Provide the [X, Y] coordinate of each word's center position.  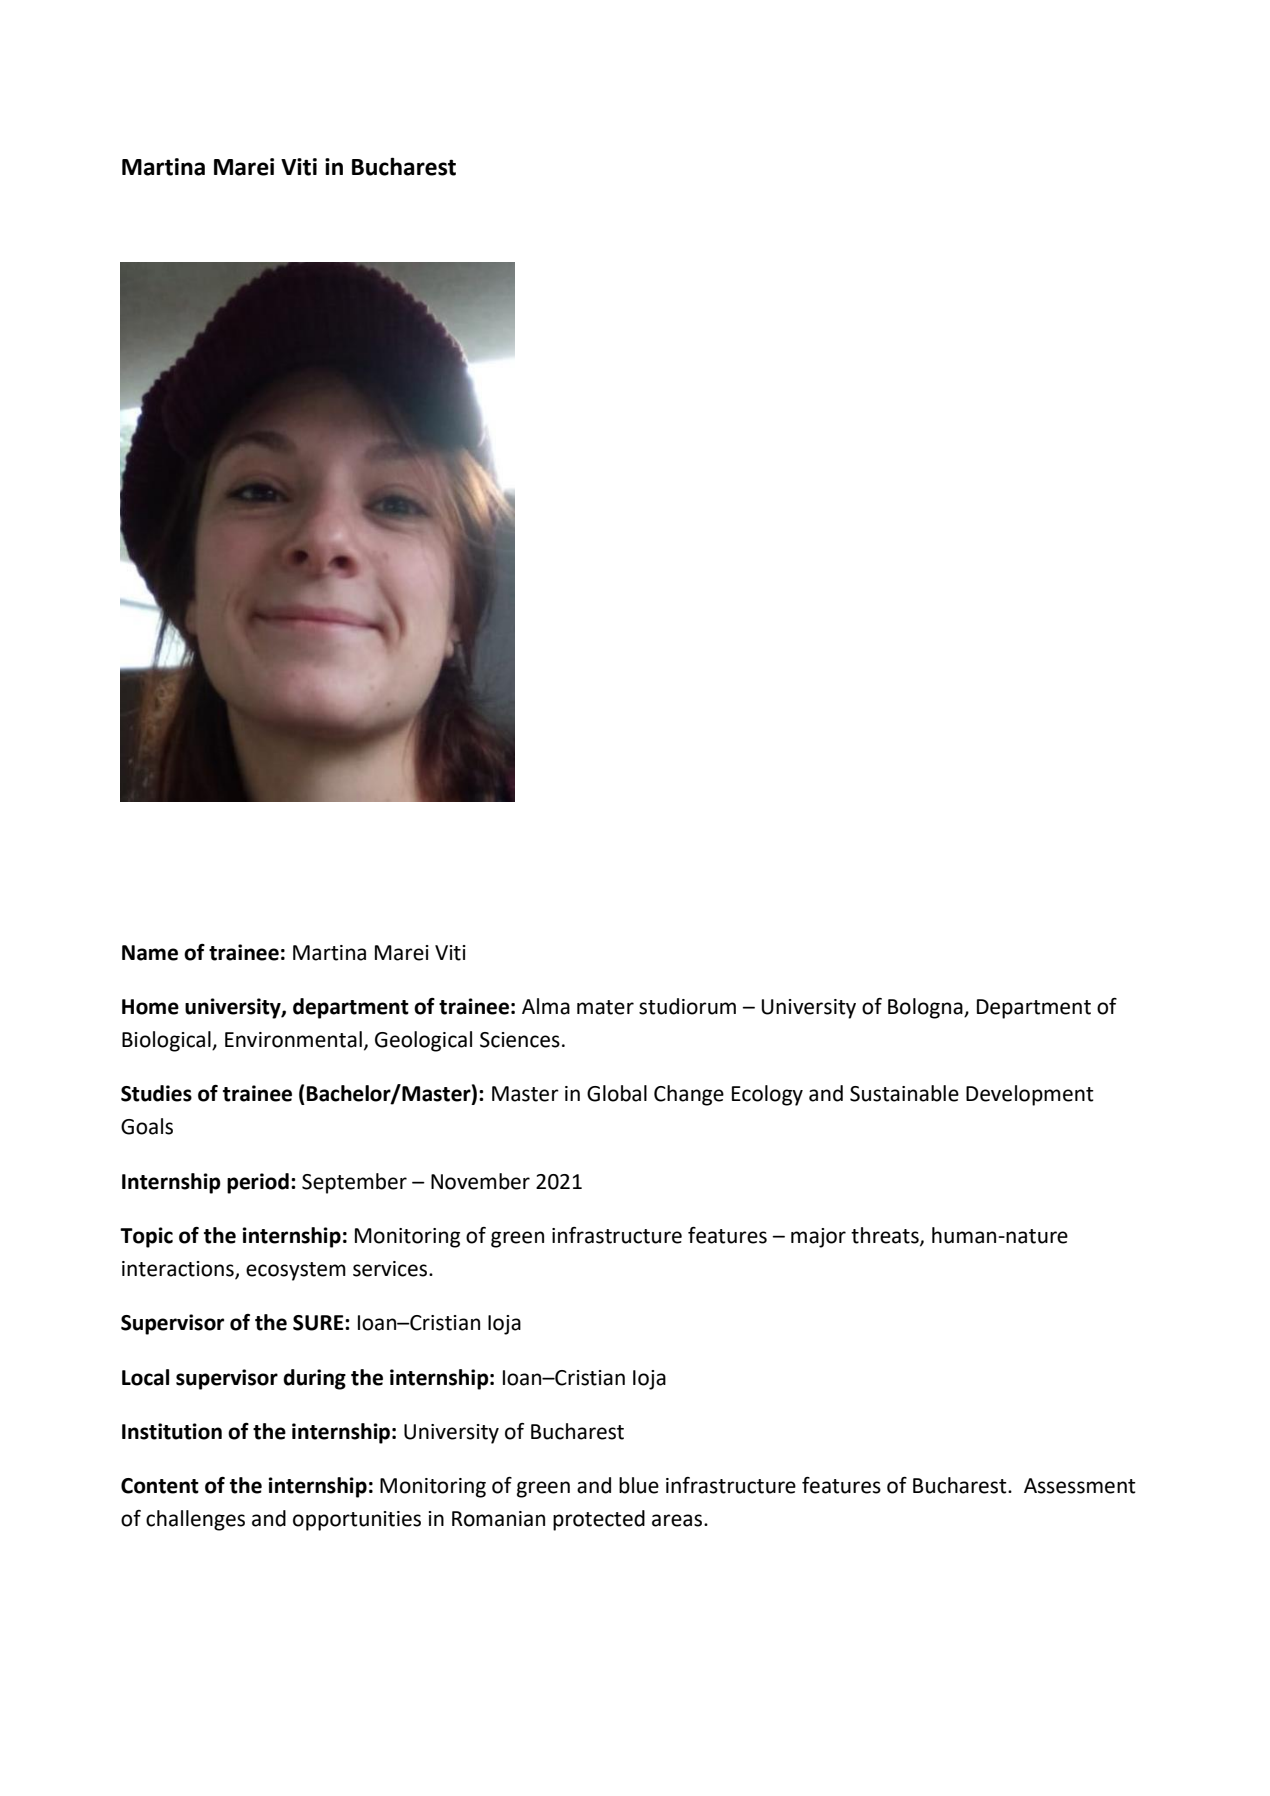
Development [1030, 1095]
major [818, 1238]
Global [617, 1093]
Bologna [926, 1008]
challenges [195, 1520]
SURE [319, 1323]
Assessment [1080, 1486]
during [314, 1379]
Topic [146, 1237]
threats [886, 1236]
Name [150, 953]
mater [605, 1007]
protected [599, 1520]
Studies [156, 1093]
